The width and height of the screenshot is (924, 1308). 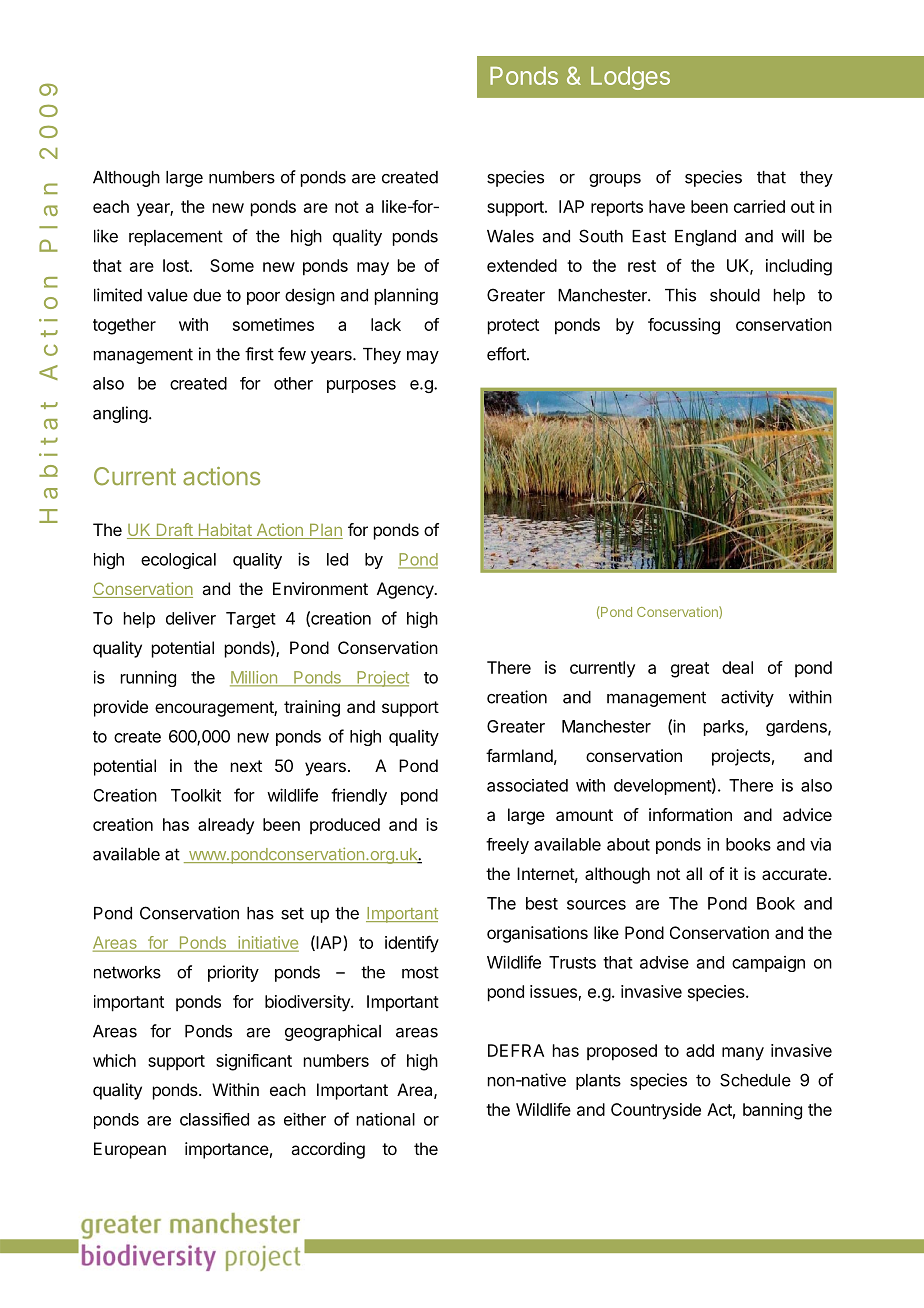 What do you see at coordinates (406, 590) in the screenshot?
I see `Agency` at bounding box center [406, 590].
